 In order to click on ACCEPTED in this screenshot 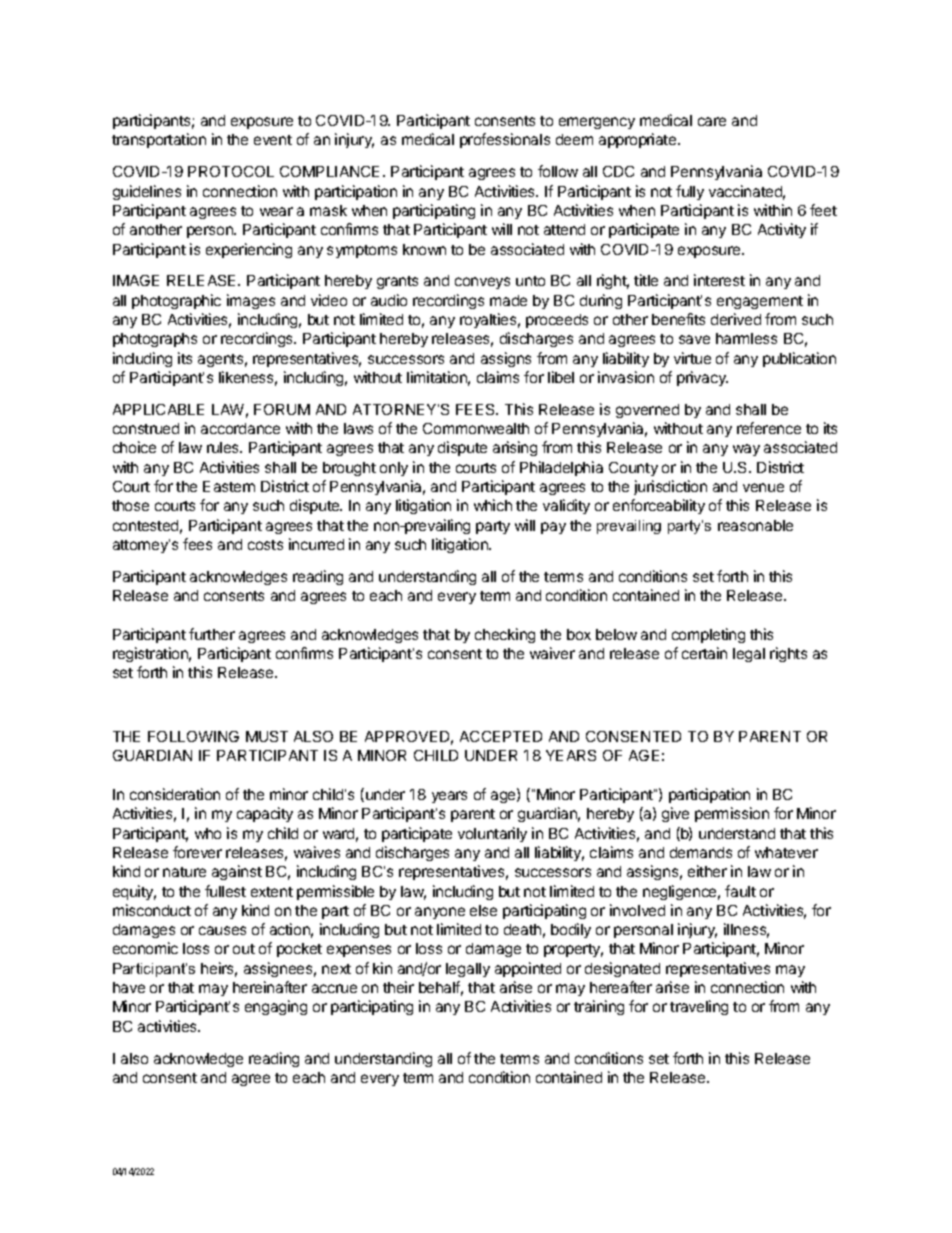, I will do `click(501, 736)`.
